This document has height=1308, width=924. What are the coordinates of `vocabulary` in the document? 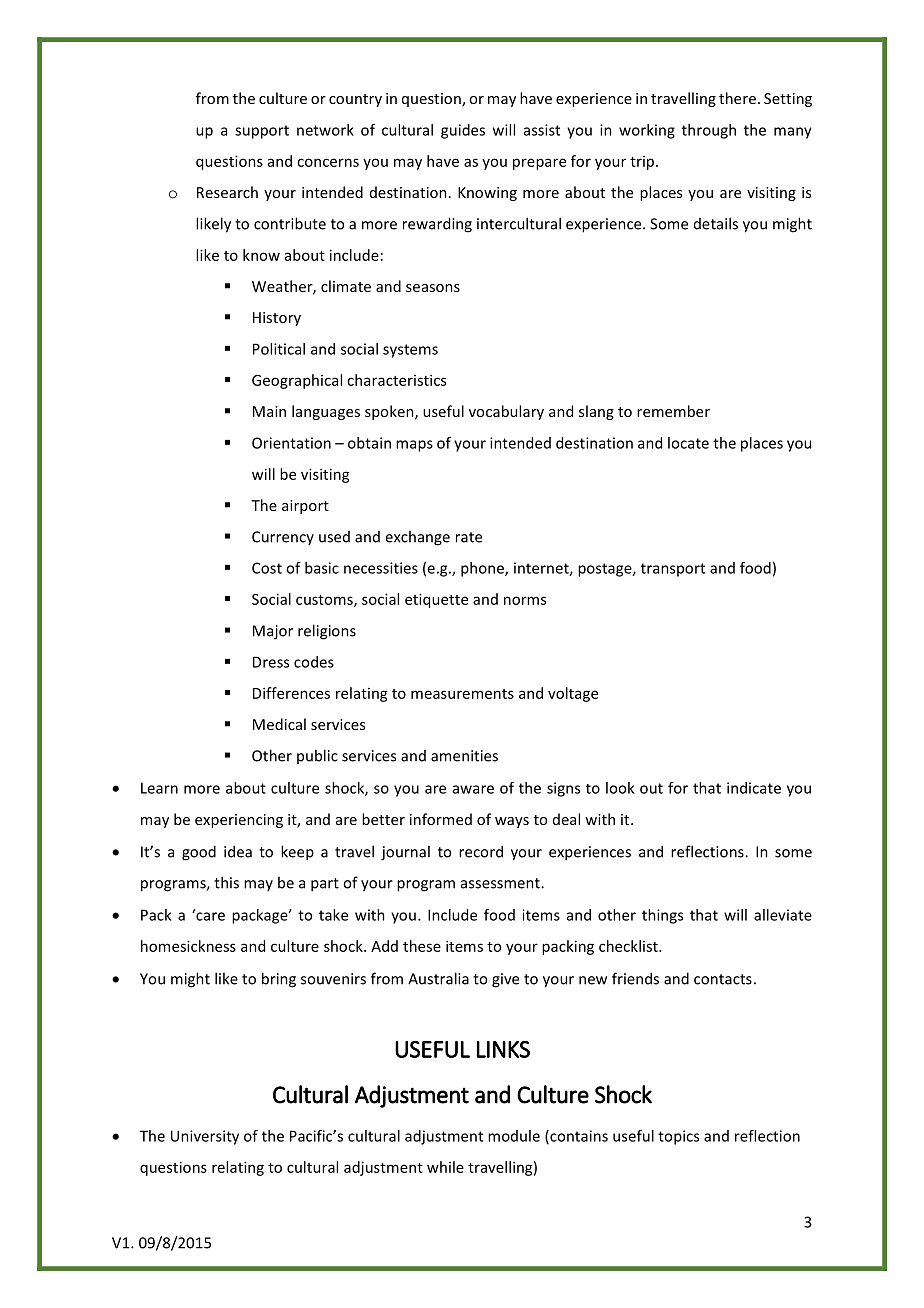 It's located at (506, 412).
